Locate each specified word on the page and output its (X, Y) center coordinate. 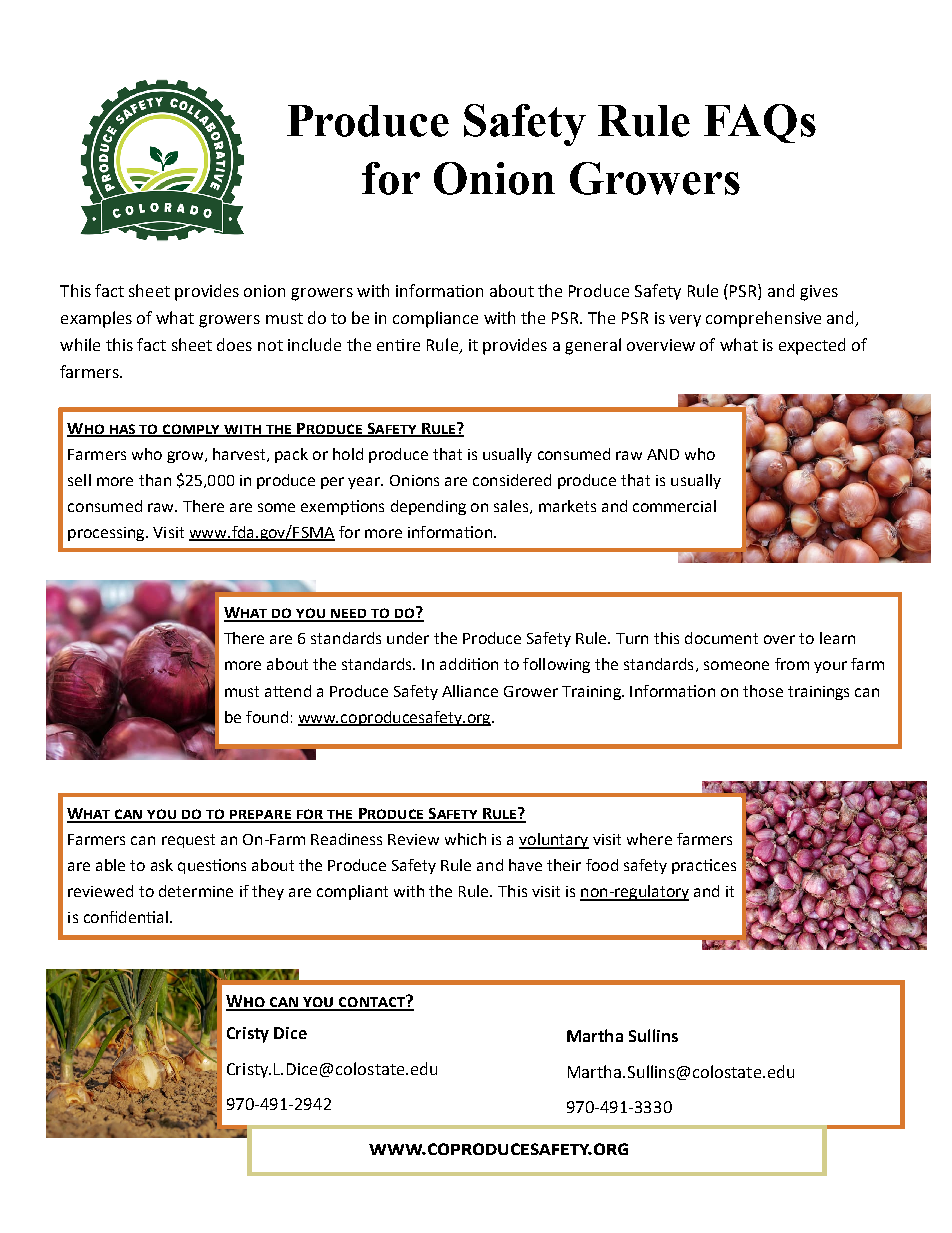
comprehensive (763, 319)
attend (288, 691)
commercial (674, 506)
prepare (260, 816)
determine (196, 891)
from (792, 664)
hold (348, 454)
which (465, 839)
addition (469, 664)
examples (96, 319)
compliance (435, 319)
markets (567, 506)
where (649, 839)
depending (428, 507)
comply (192, 430)
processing (107, 534)
